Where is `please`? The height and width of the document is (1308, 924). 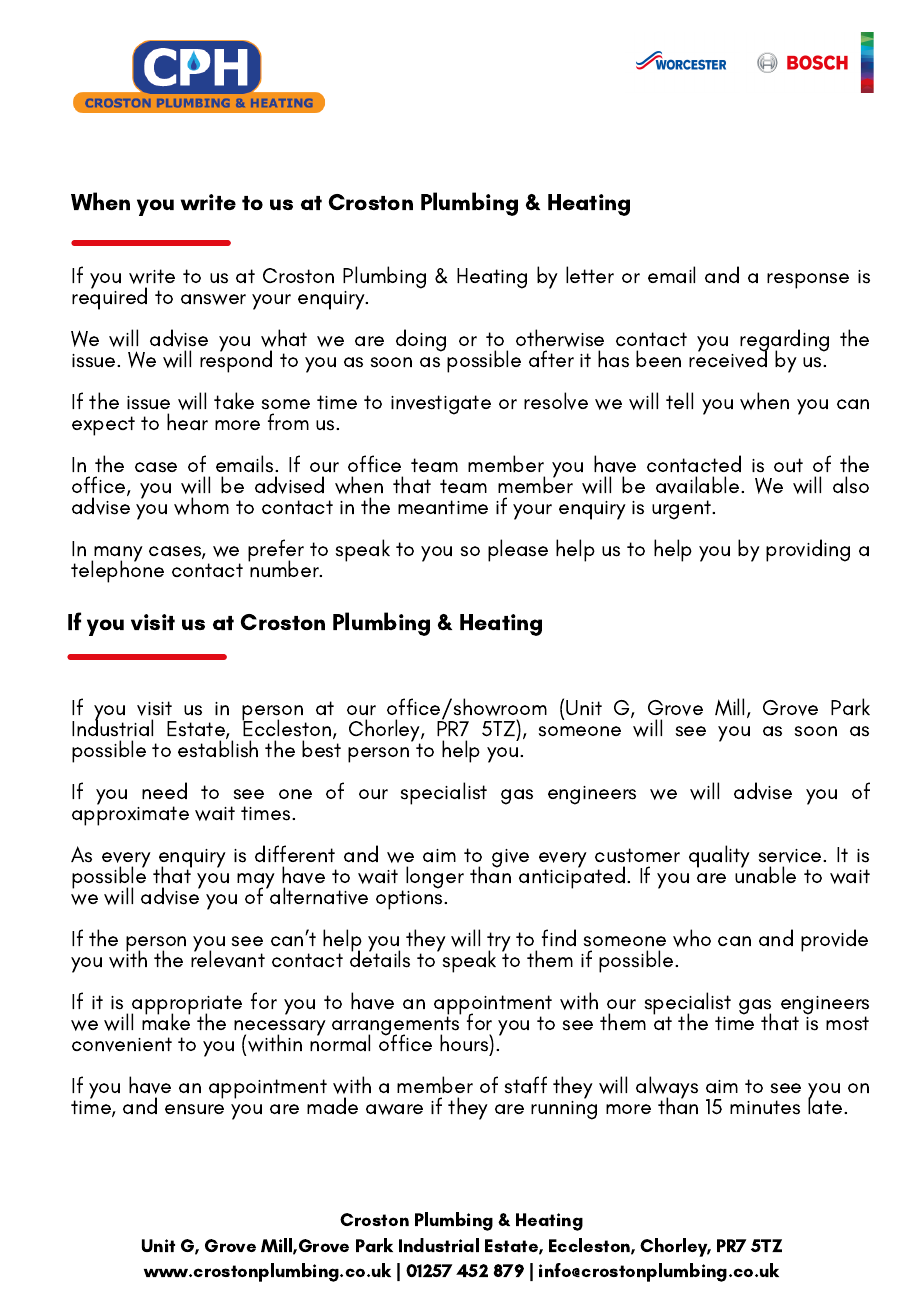
please is located at coordinates (518, 550).
